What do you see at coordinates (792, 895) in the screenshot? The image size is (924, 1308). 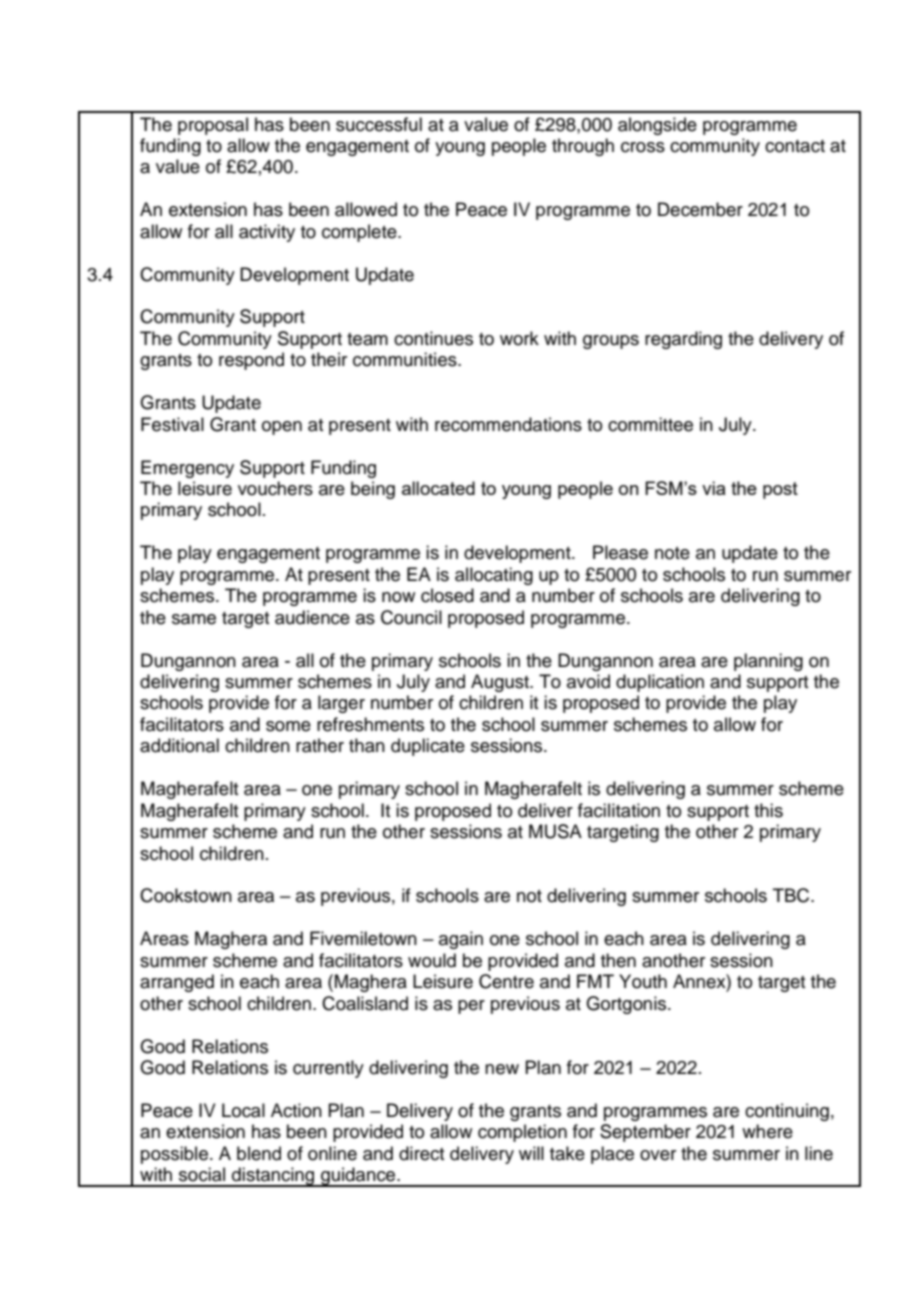 I see `TBC` at bounding box center [792, 895].
